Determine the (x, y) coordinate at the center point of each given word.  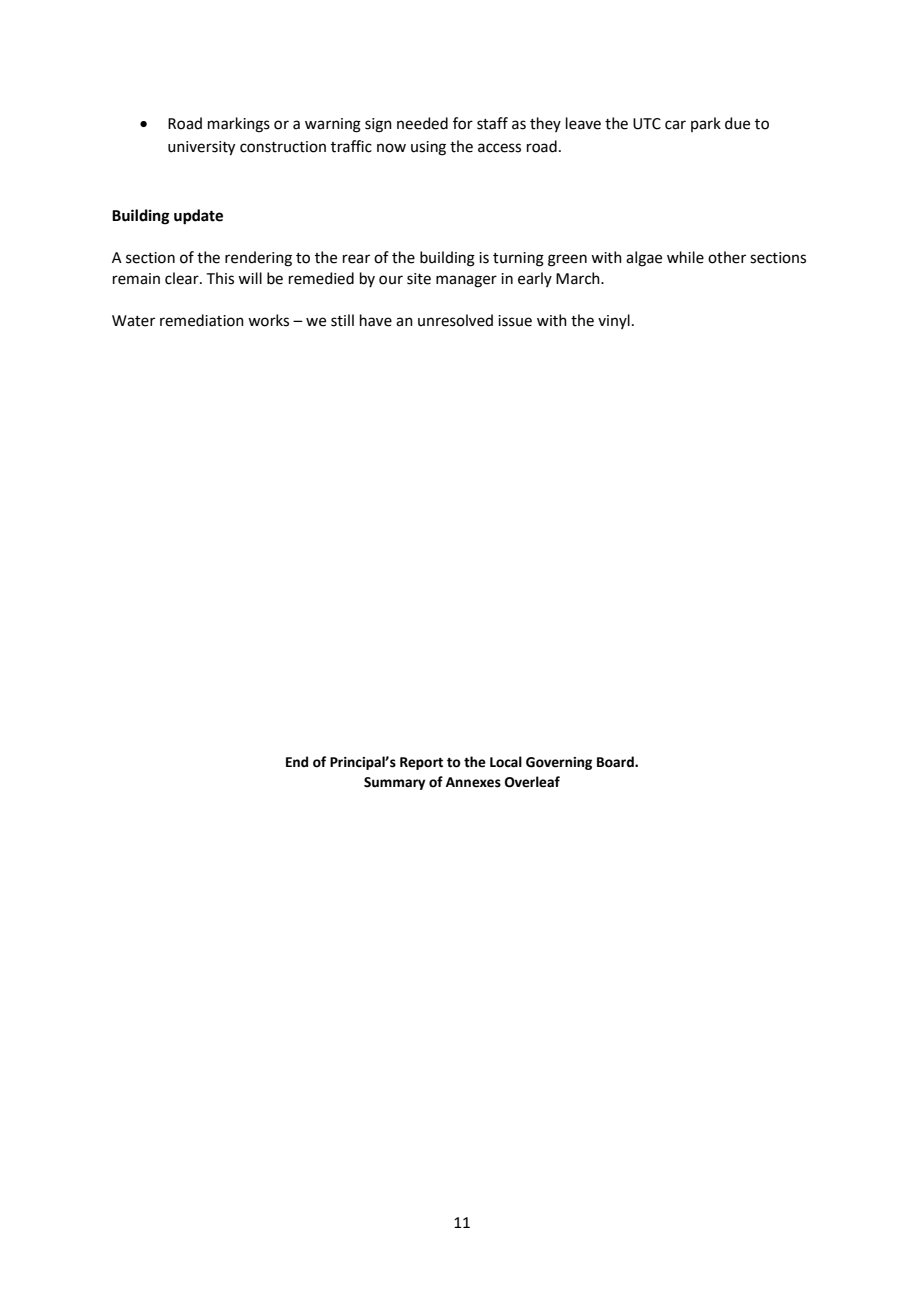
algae (644, 259)
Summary (394, 783)
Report (421, 763)
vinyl (614, 321)
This (220, 278)
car (675, 125)
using (428, 148)
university (201, 148)
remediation (202, 320)
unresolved (455, 320)
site (419, 279)
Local (506, 762)
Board (616, 762)
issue (515, 321)
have (376, 320)
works (268, 320)
